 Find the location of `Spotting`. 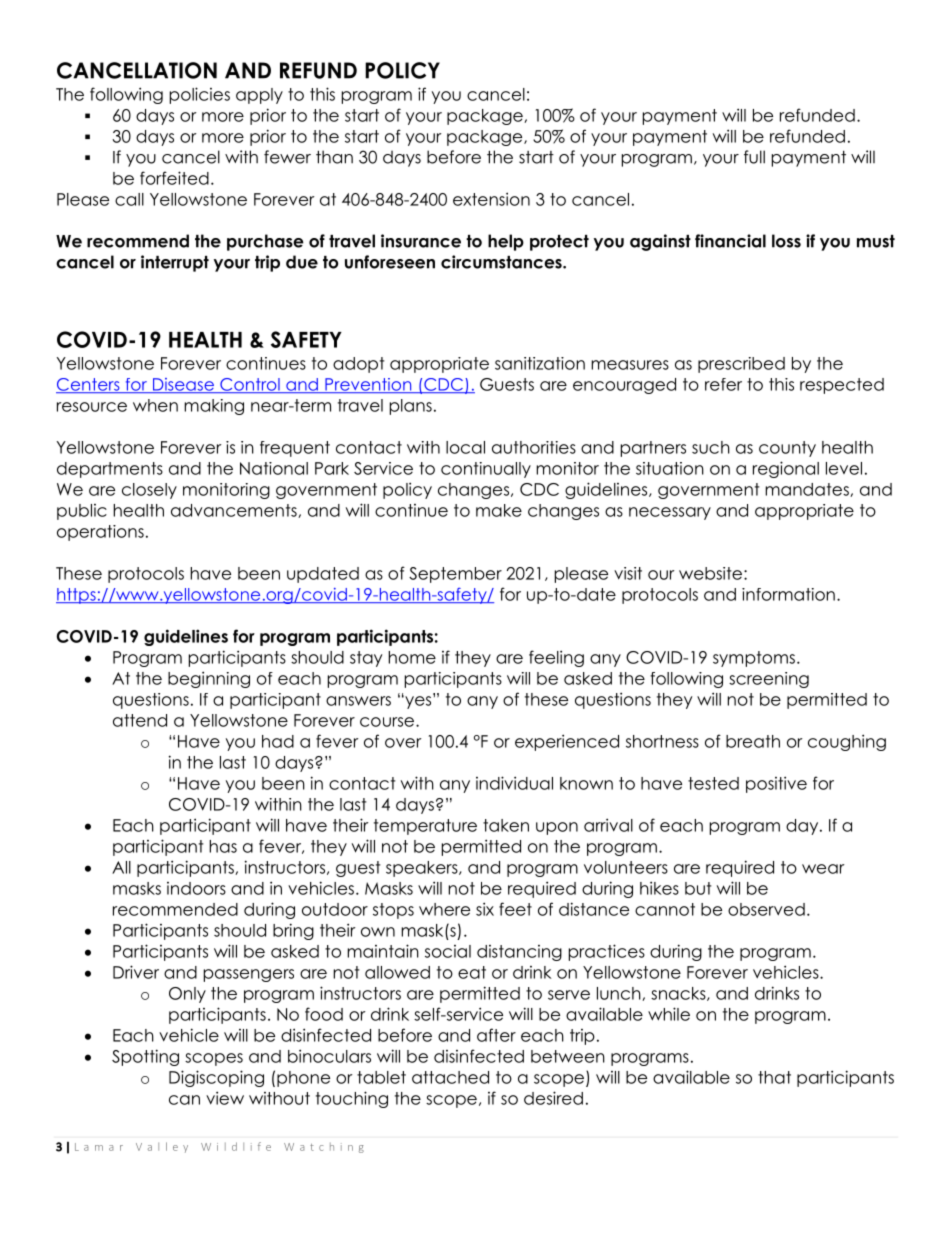

Spotting is located at coordinates (145, 1057).
